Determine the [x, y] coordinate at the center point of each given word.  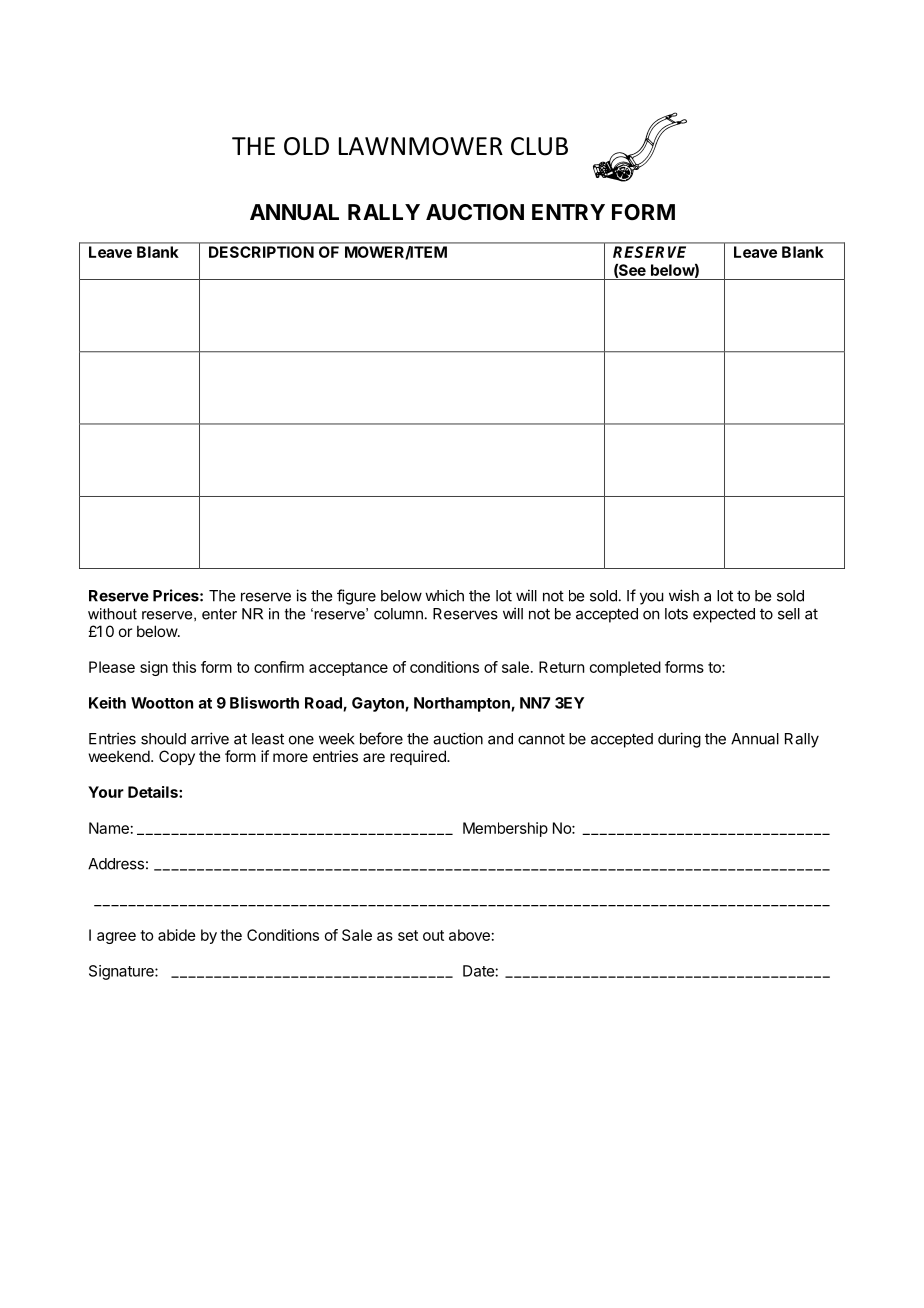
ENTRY [568, 212]
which [444, 595]
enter [219, 614]
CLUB [539, 146]
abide [177, 935]
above [469, 935]
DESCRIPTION [261, 252]
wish [684, 595]
